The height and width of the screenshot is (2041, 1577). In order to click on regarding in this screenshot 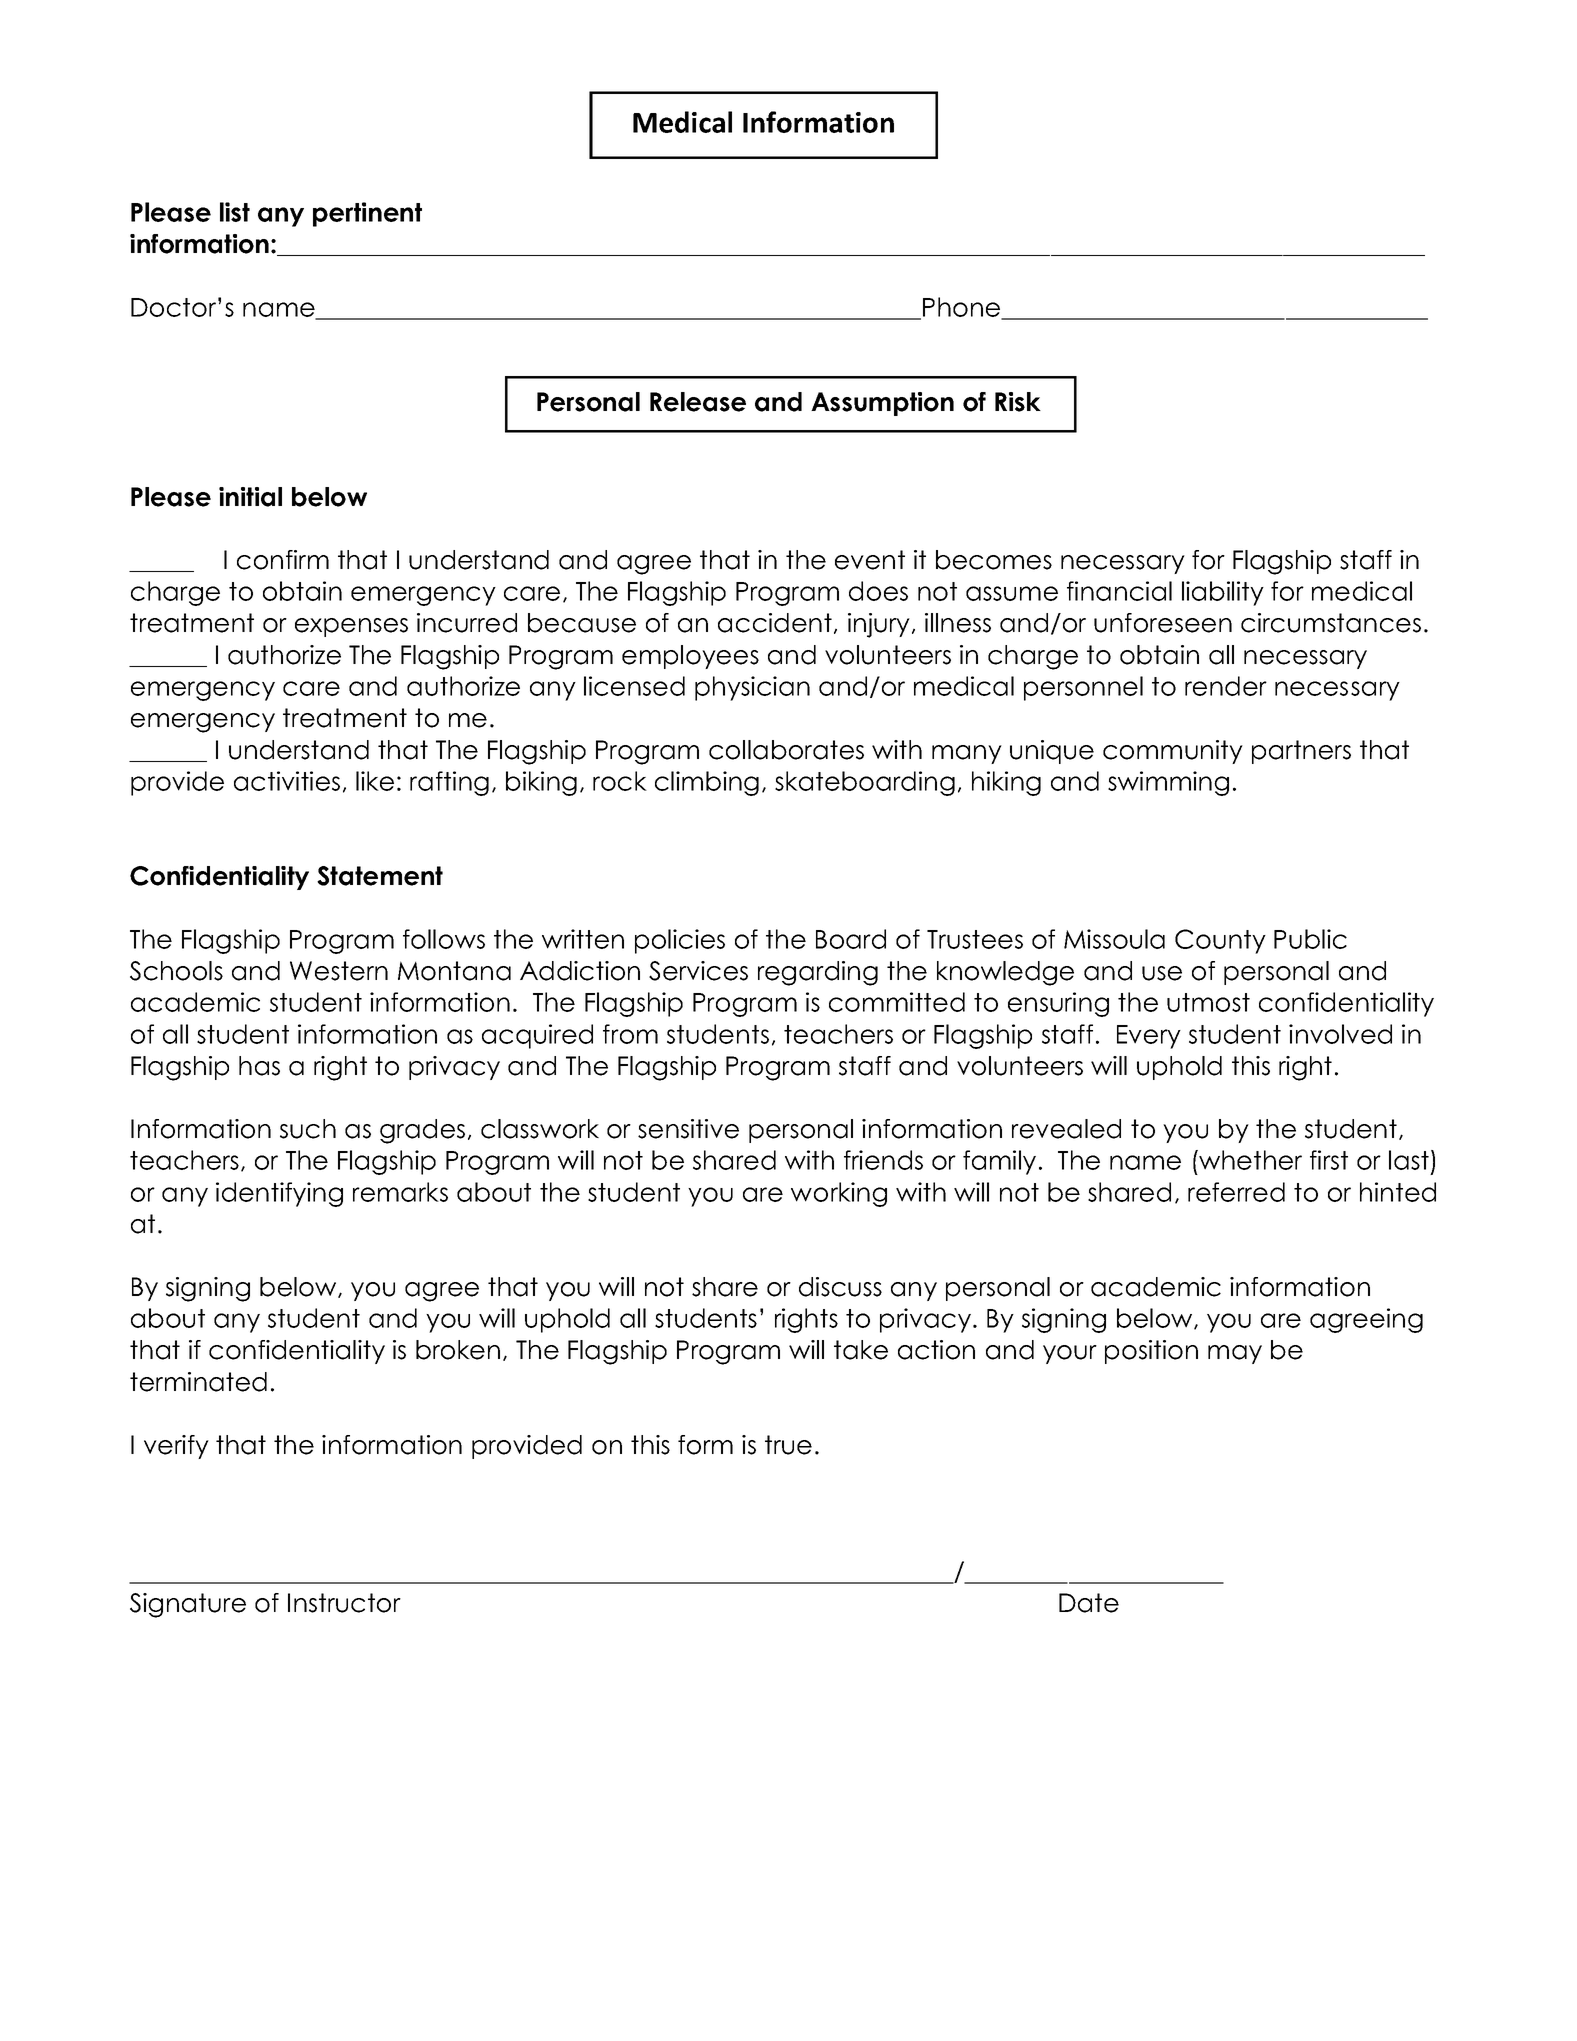, I will do `click(818, 973)`.
